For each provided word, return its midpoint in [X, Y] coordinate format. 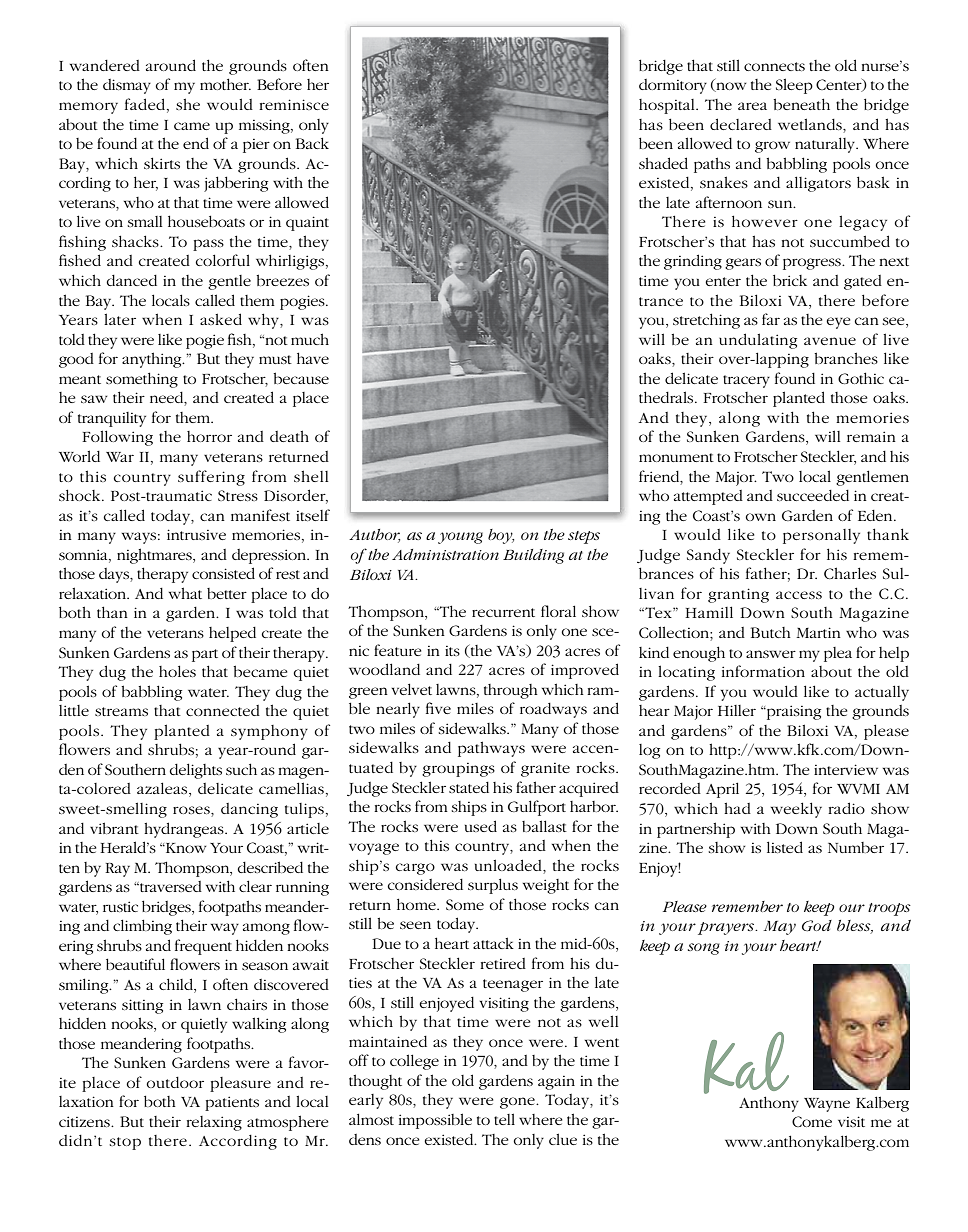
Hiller [737, 710]
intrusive [196, 534]
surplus [493, 886]
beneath [801, 104]
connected [223, 710]
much [310, 339]
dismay [127, 86]
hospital [668, 106]
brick [790, 280]
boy [501, 536]
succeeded [813, 495]
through [511, 691]
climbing [142, 927]
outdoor [175, 1082]
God [817, 925]
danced [131, 280]
